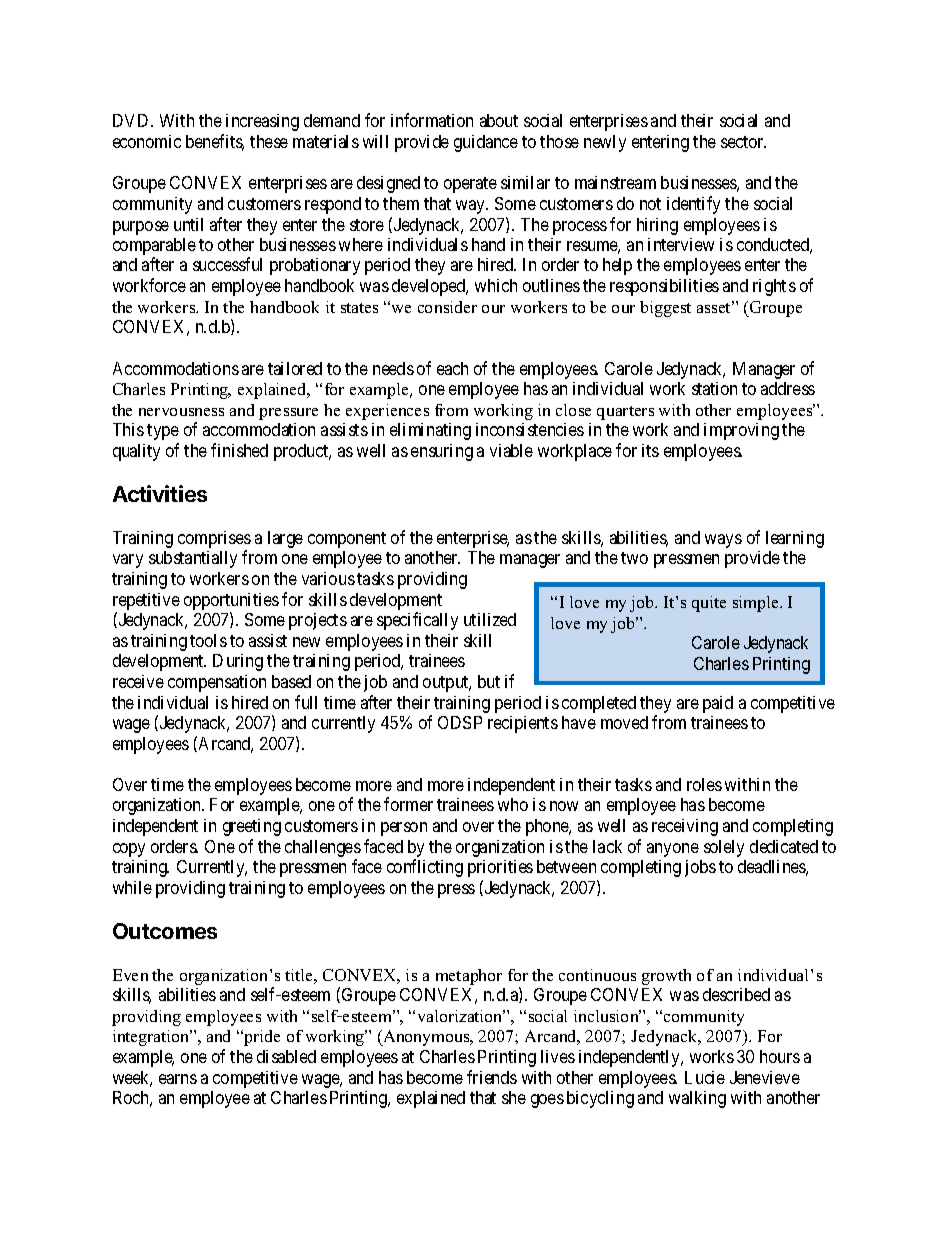 The width and height of the page is (952, 1233). Describe the element at coordinates (492, 1077) in the page. I see `friends` at that location.
